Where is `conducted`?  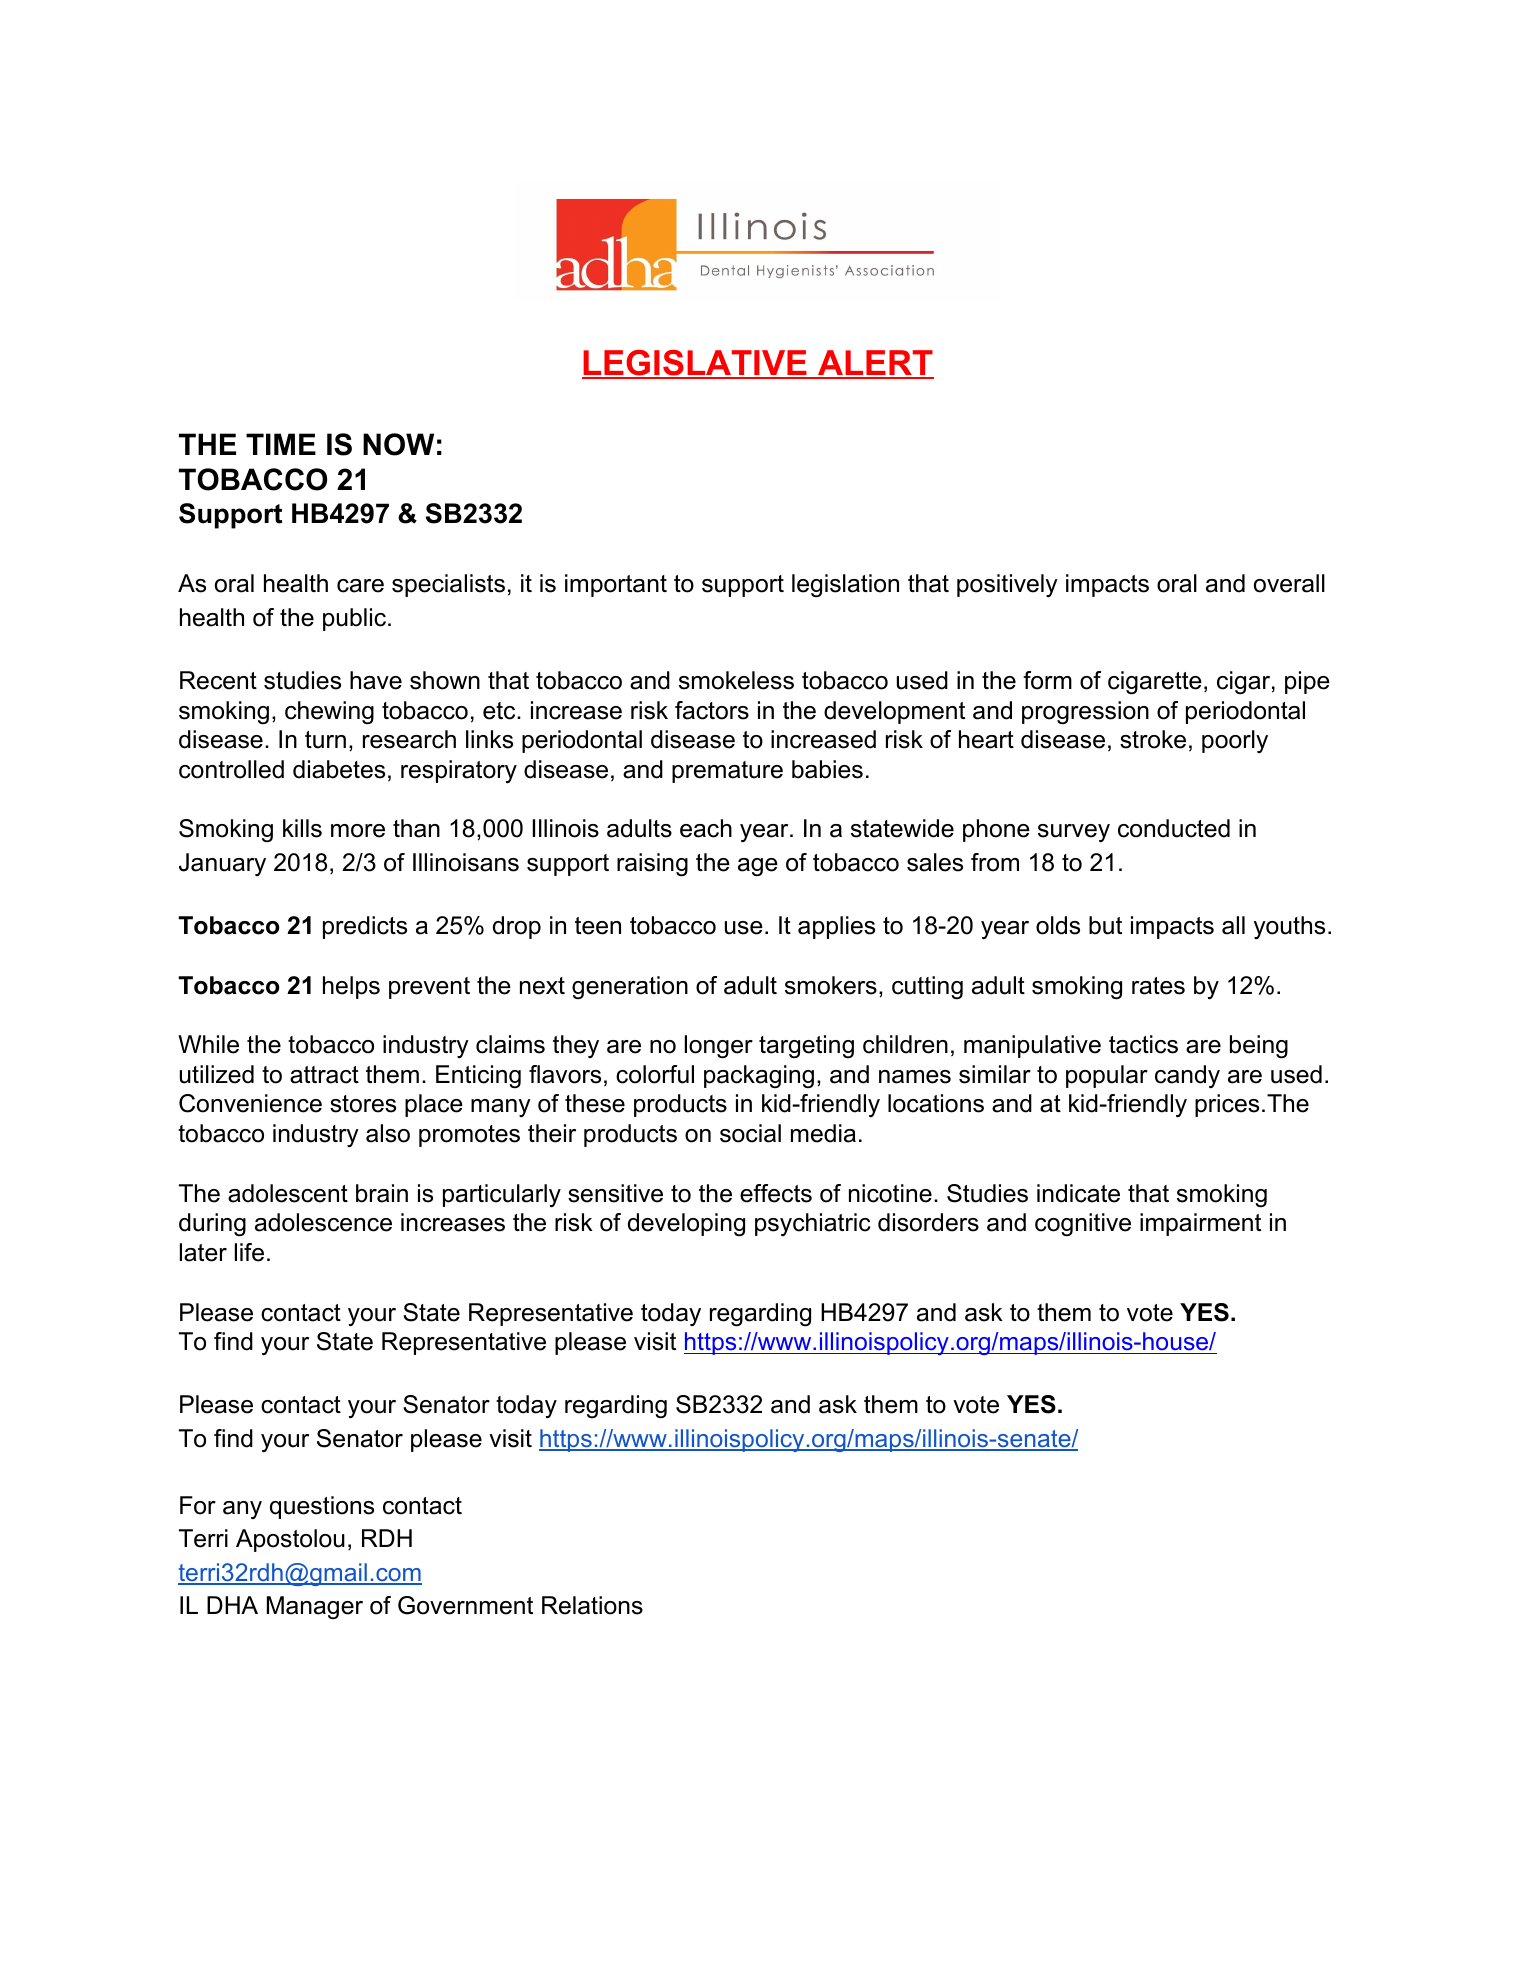 conducted is located at coordinates (1174, 828).
